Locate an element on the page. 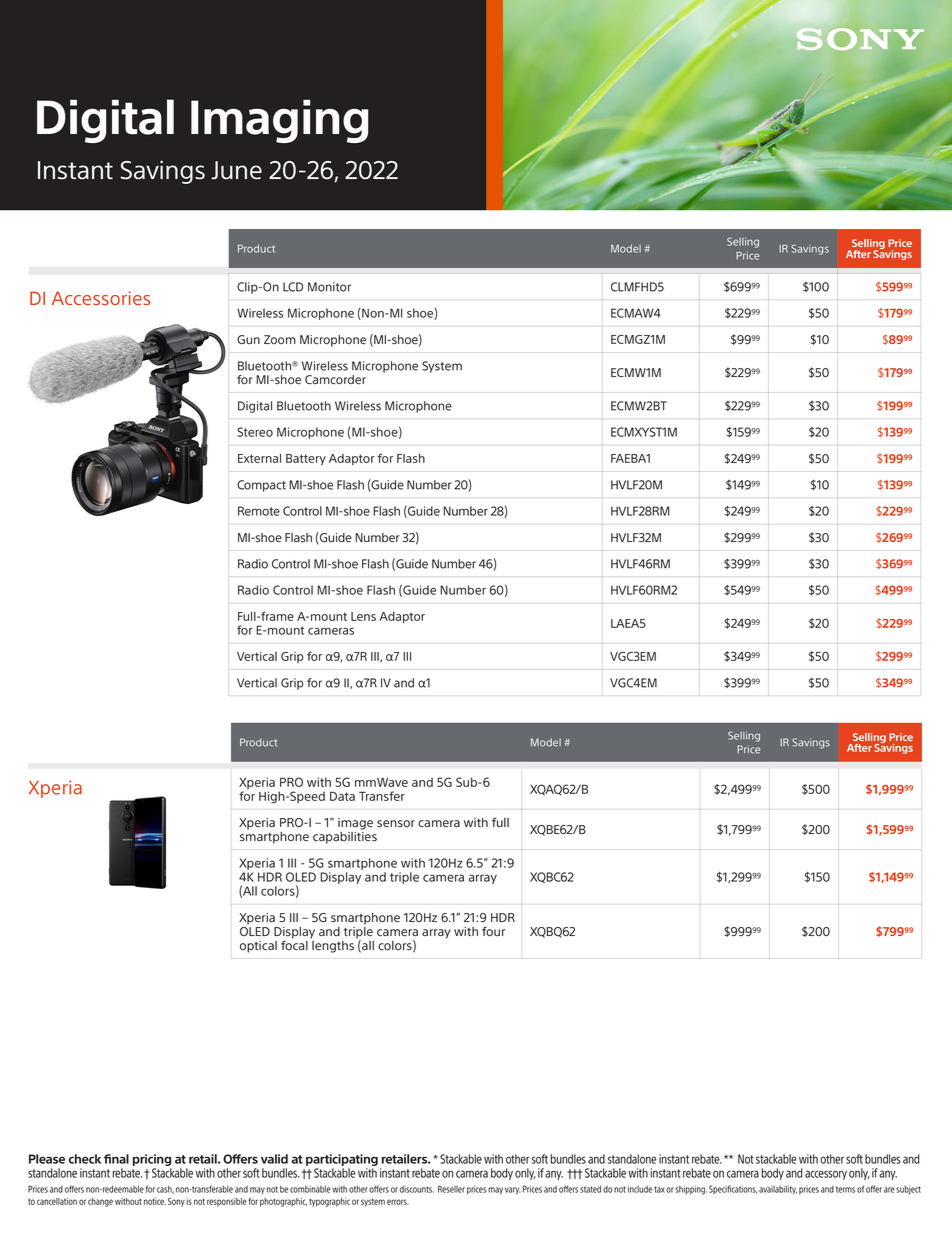  Imaging is located at coordinates (279, 121).
